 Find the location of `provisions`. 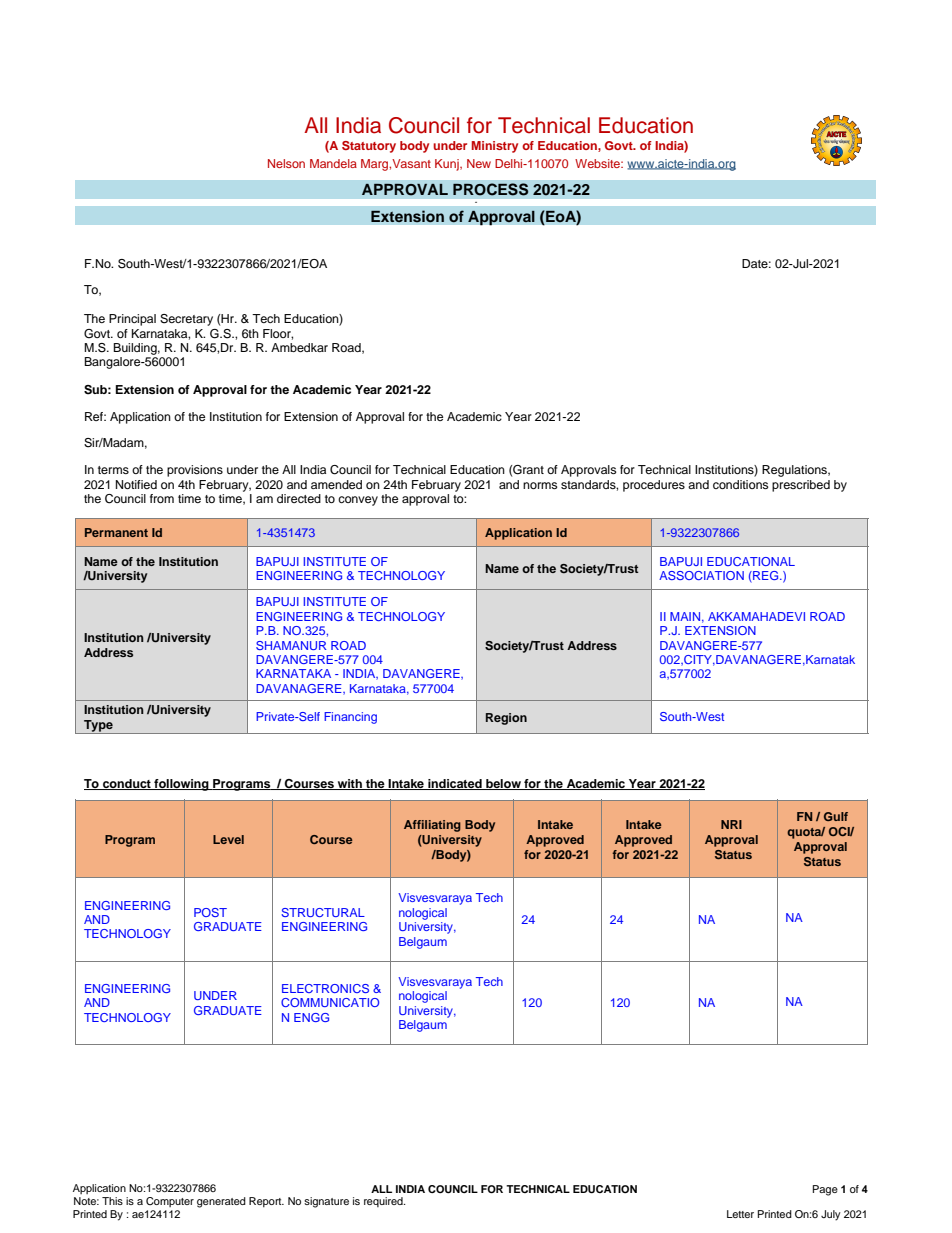

provisions is located at coordinates (195, 471).
